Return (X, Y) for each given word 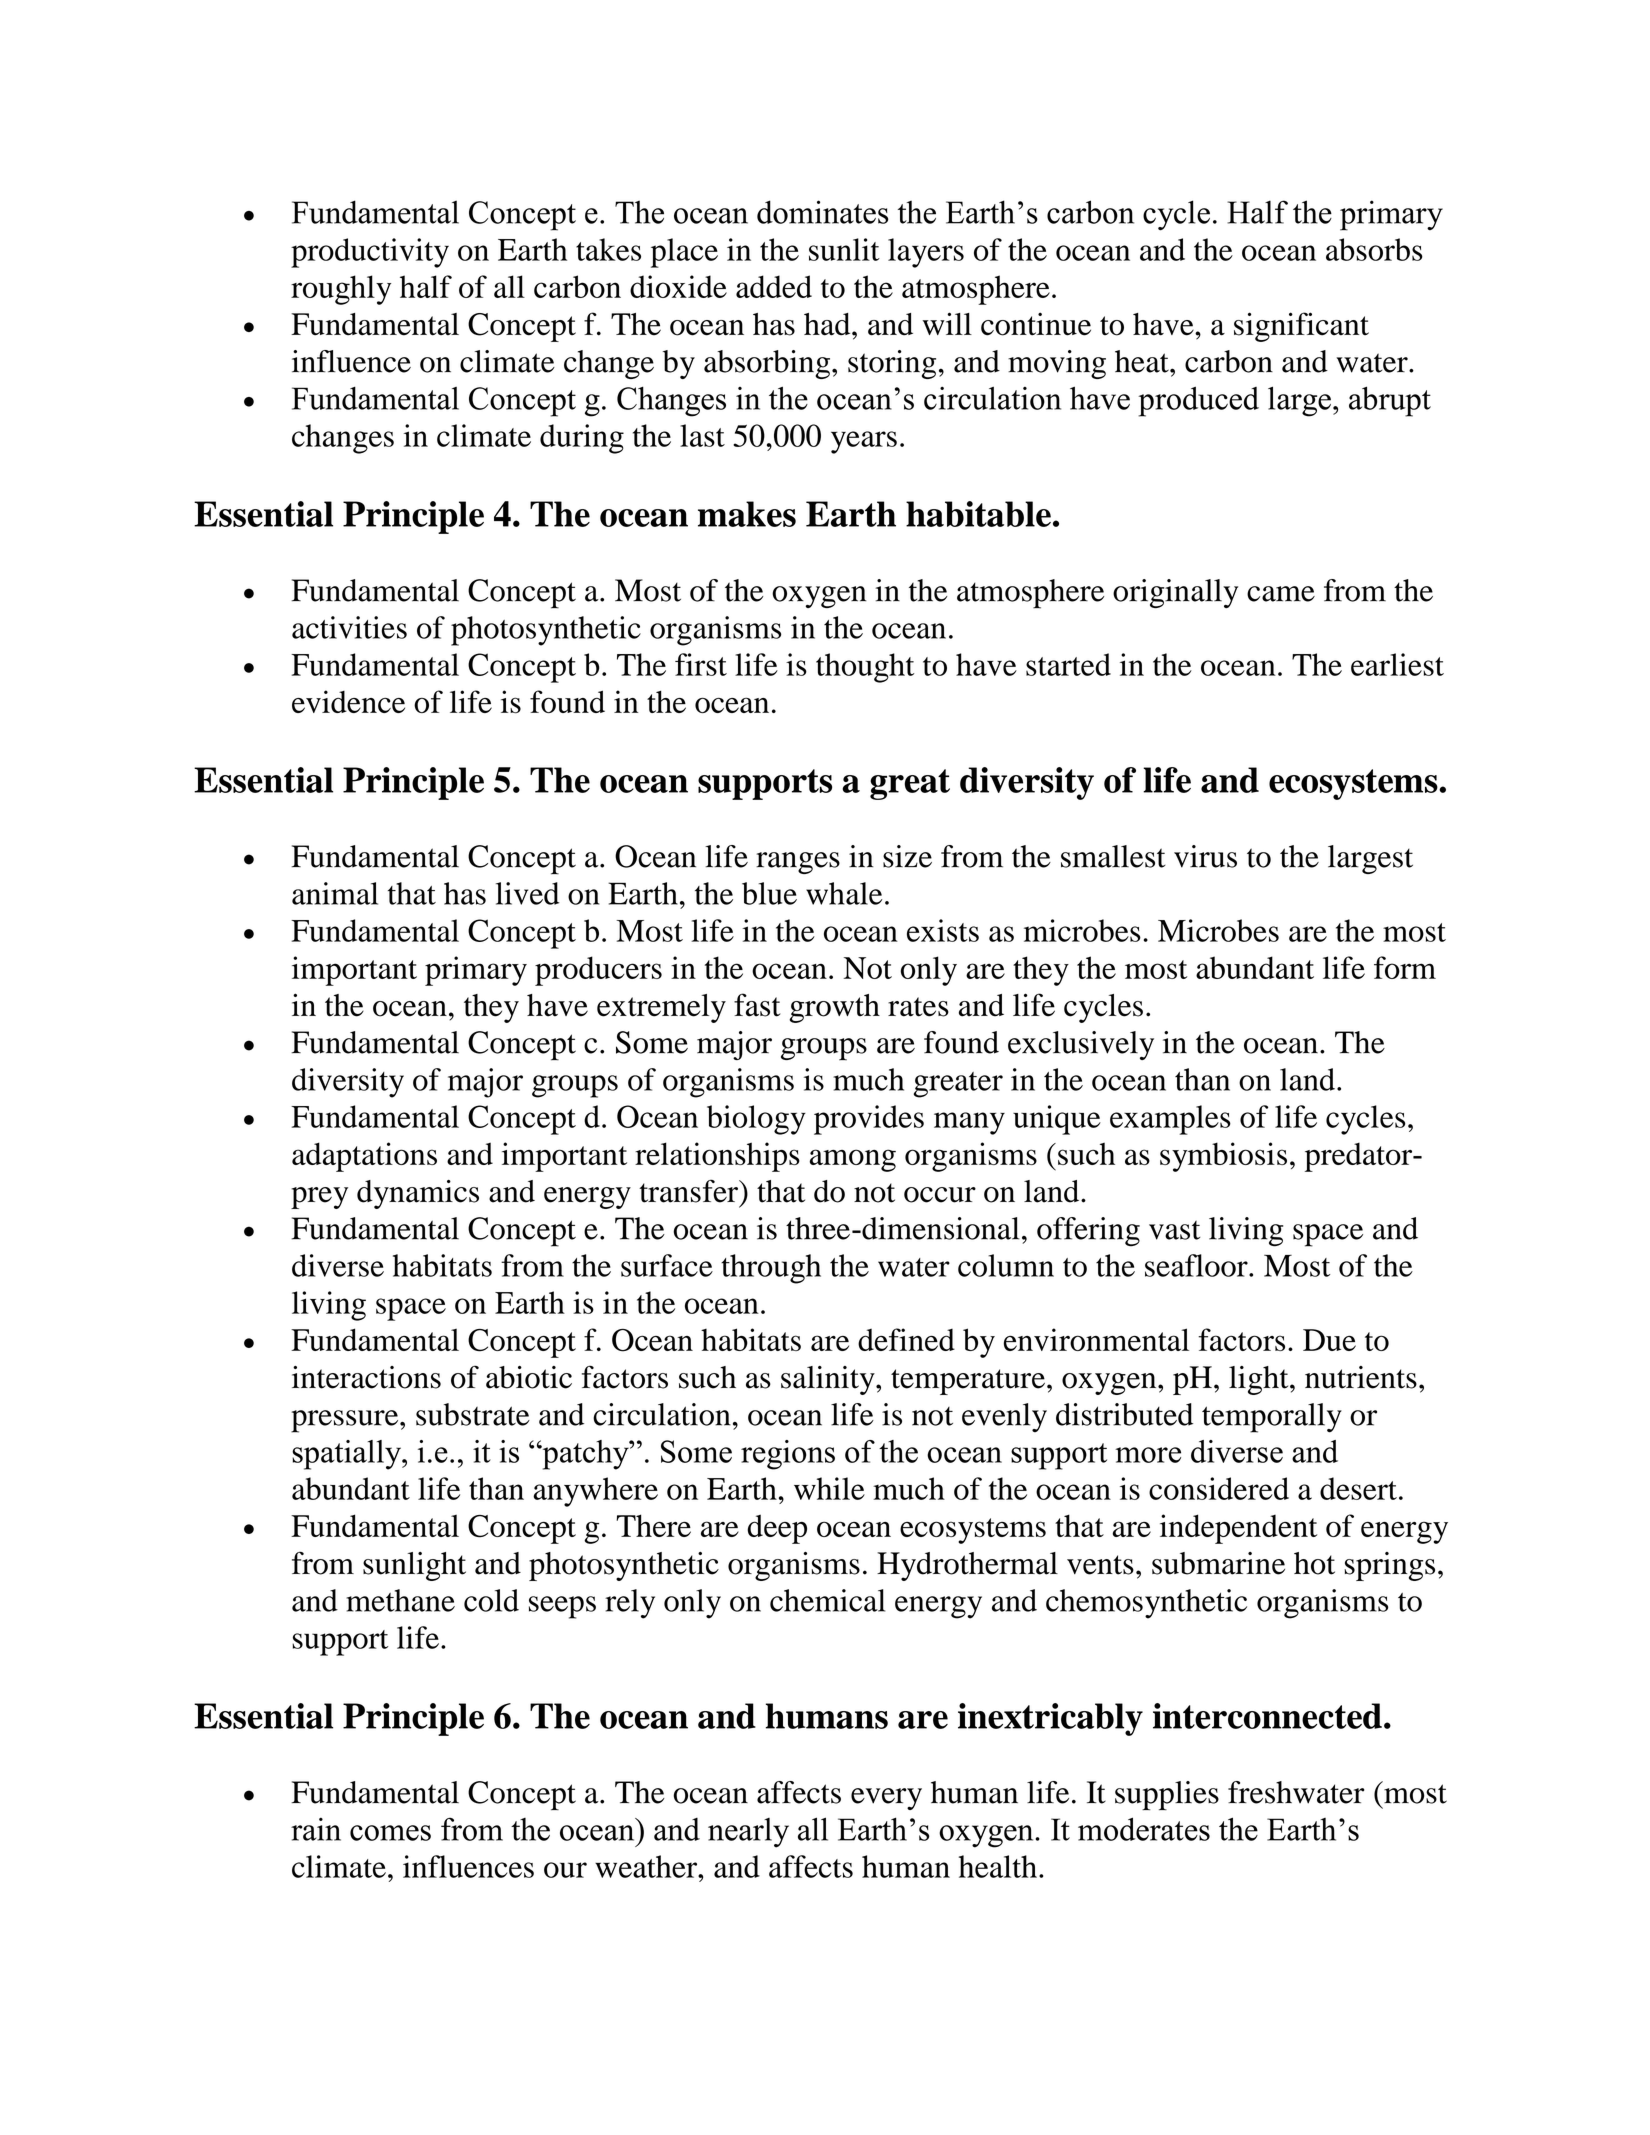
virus (1205, 856)
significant (1301, 327)
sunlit (844, 249)
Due (1329, 1340)
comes (390, 1833)
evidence (348, 701)
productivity (370, 253)
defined (906, 1339)
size (907, 856)
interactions (366, 1377)
